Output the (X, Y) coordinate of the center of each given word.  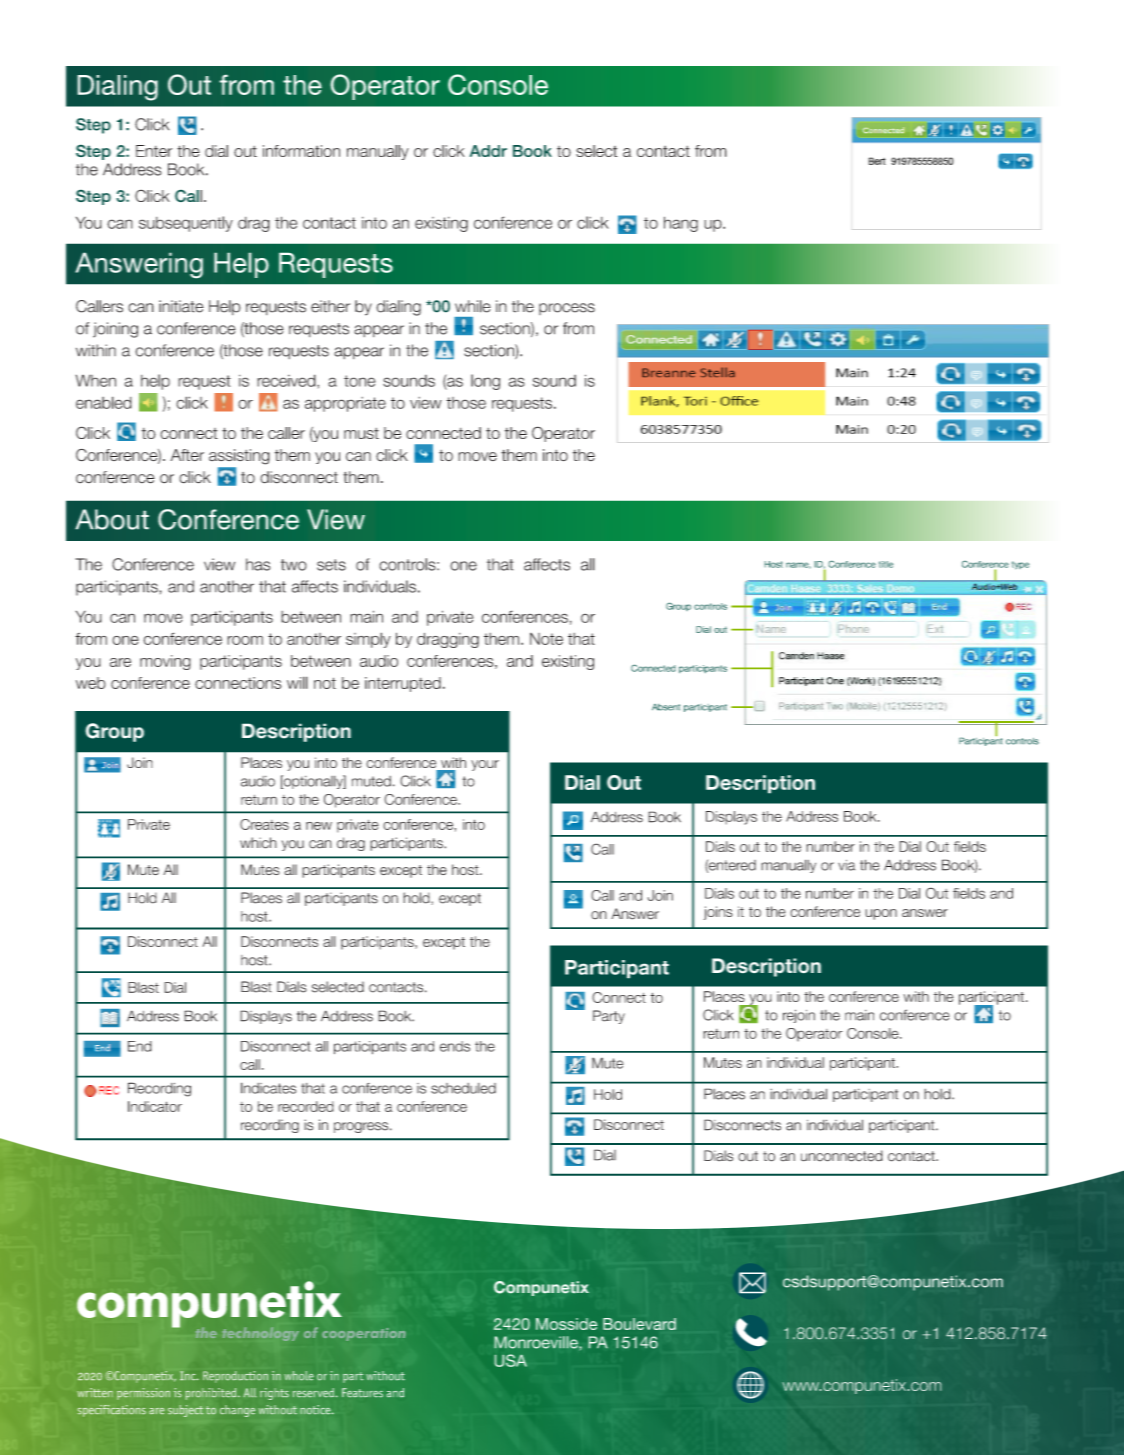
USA (511, 1360)
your (485, 765)
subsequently (186, 224)
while (473, 306)
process (567, 309)
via (846, 865)
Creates (264, 824)
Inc (189, 1375)
